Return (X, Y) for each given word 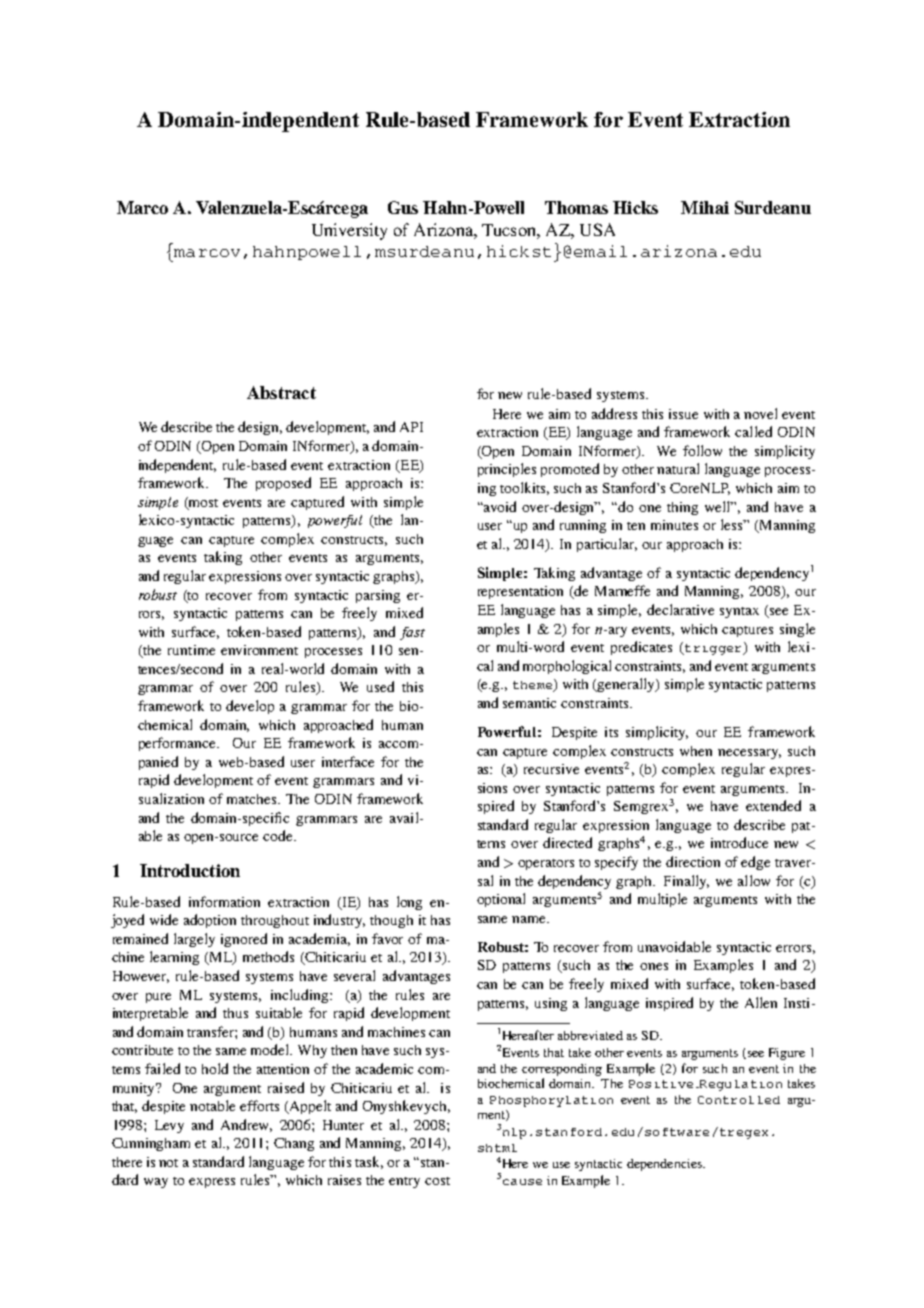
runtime (191, 650)
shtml (497, 1148)
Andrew (246, 1125)
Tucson (510, 230)
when (696, 751)
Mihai (705, 207)
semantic (529, 703)
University (349, 231)
